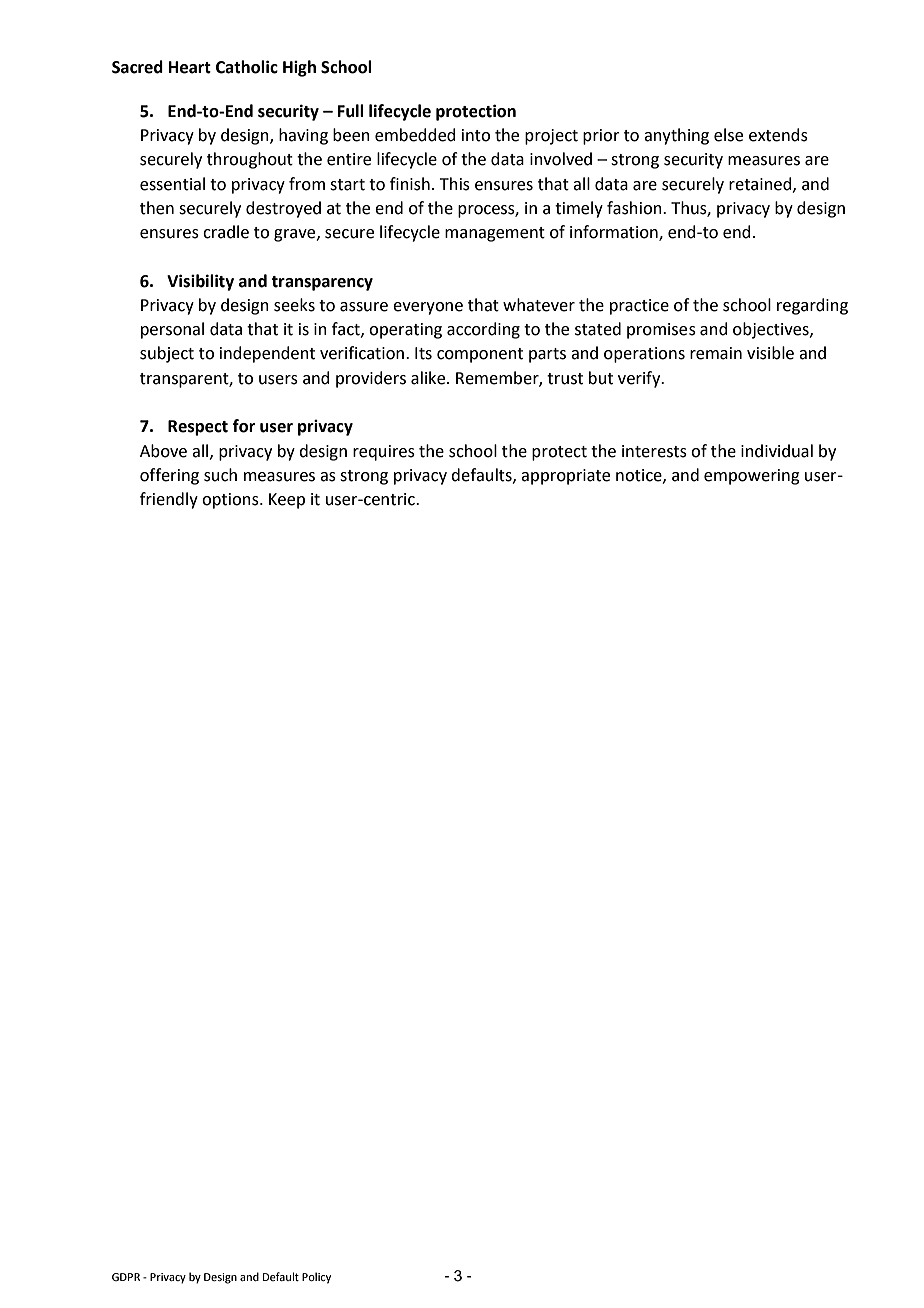 The height and width of the document is (1308, 924). Describe the element at coordinates (716, 353) in the document. I see `remain` at that location.
